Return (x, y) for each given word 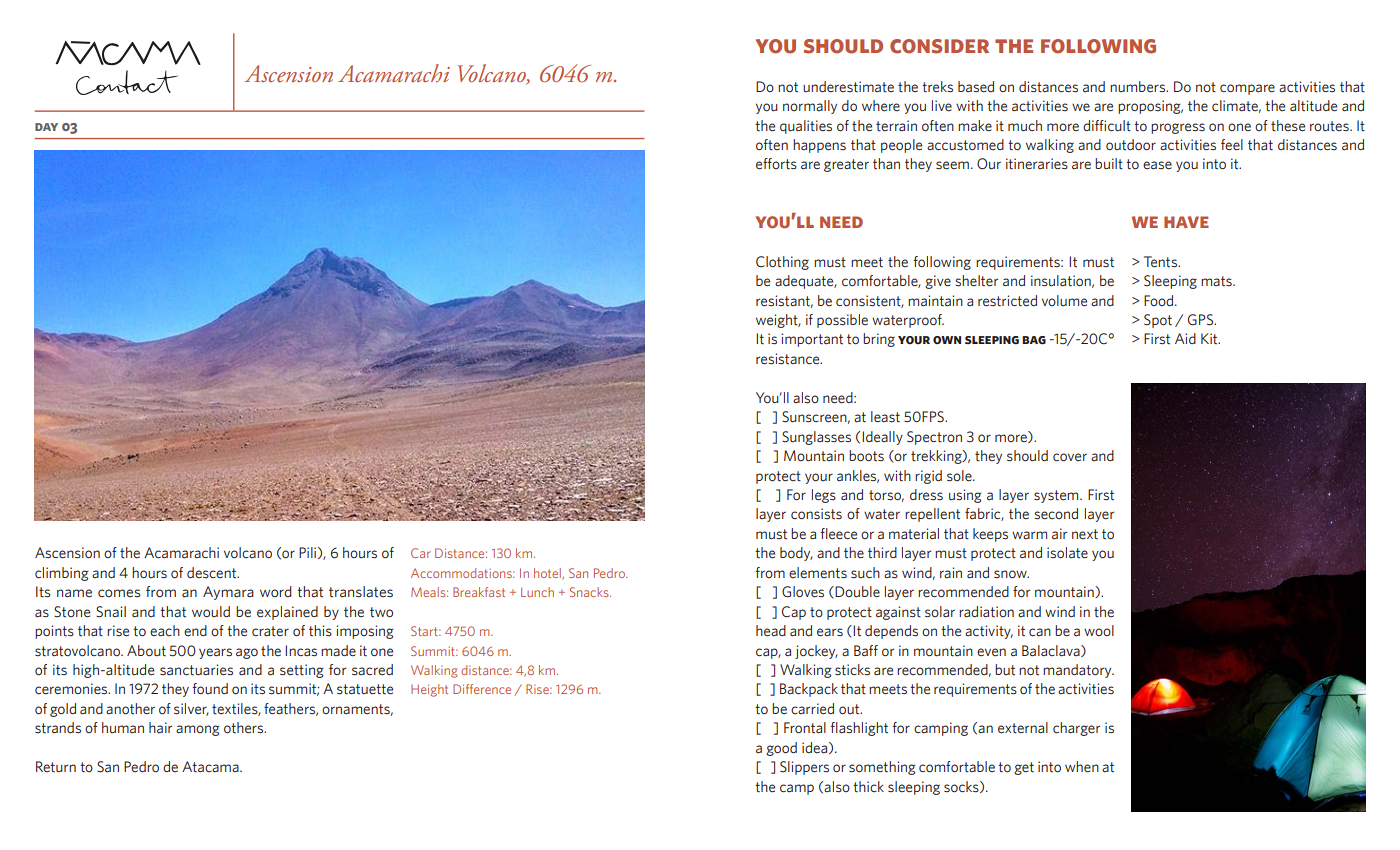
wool (1099, 630)
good (781, 749)
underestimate (848, 87)
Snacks (590, 592)
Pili (309, 553)
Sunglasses (816, 438)
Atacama (211, 767)
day (46, 127)
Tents (1161, 262)
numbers (1138, 87)
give (938, 282)
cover (1070, 457)
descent (213, 573)
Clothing (782, 263)
